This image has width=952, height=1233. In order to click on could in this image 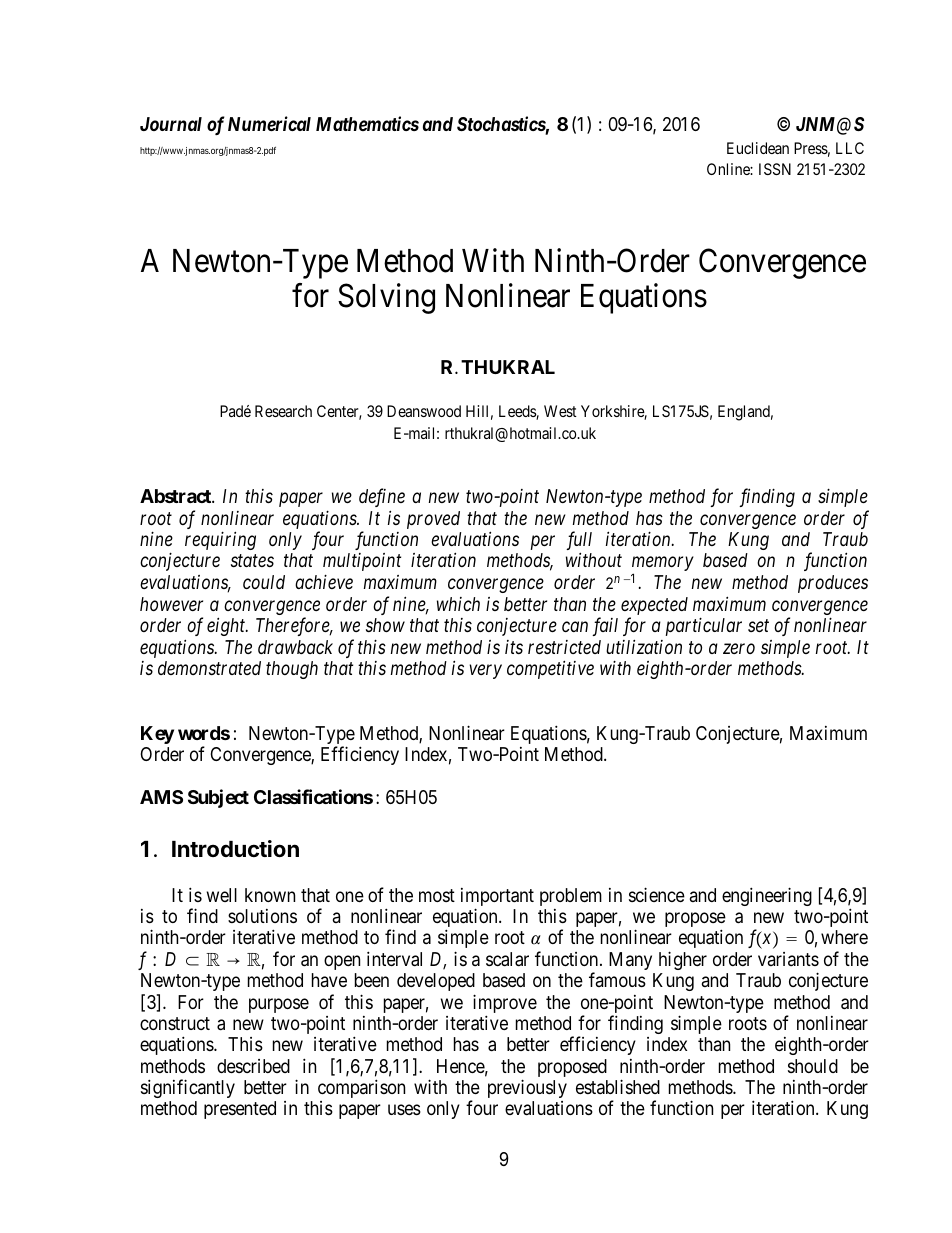, I will do `click(264, 582)`.
